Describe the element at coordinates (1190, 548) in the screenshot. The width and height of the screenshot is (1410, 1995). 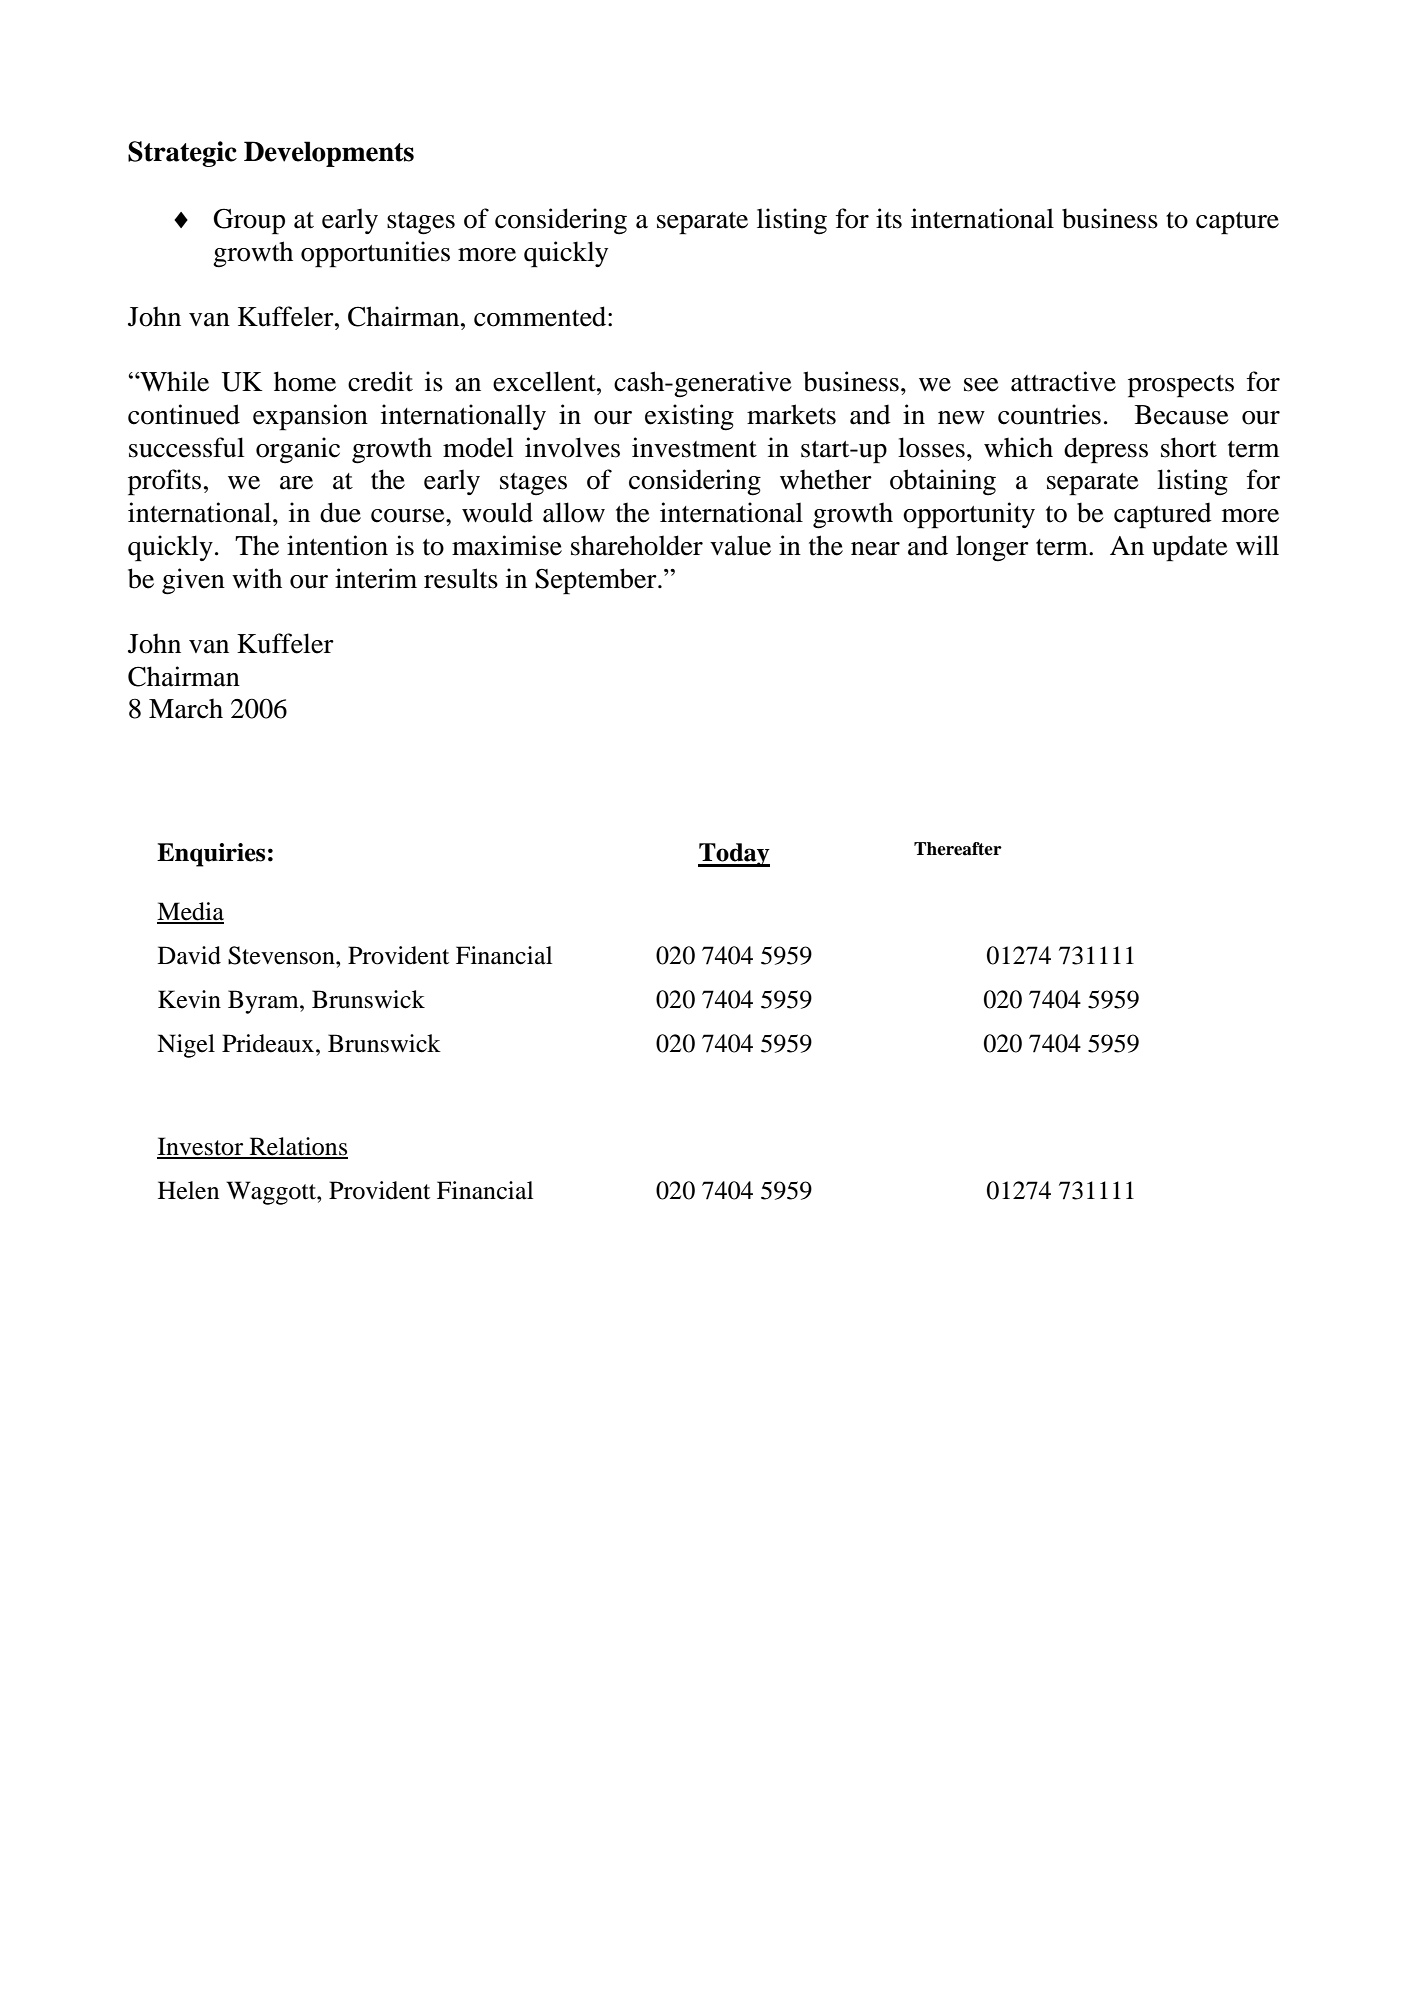
I see `update` at that location.
